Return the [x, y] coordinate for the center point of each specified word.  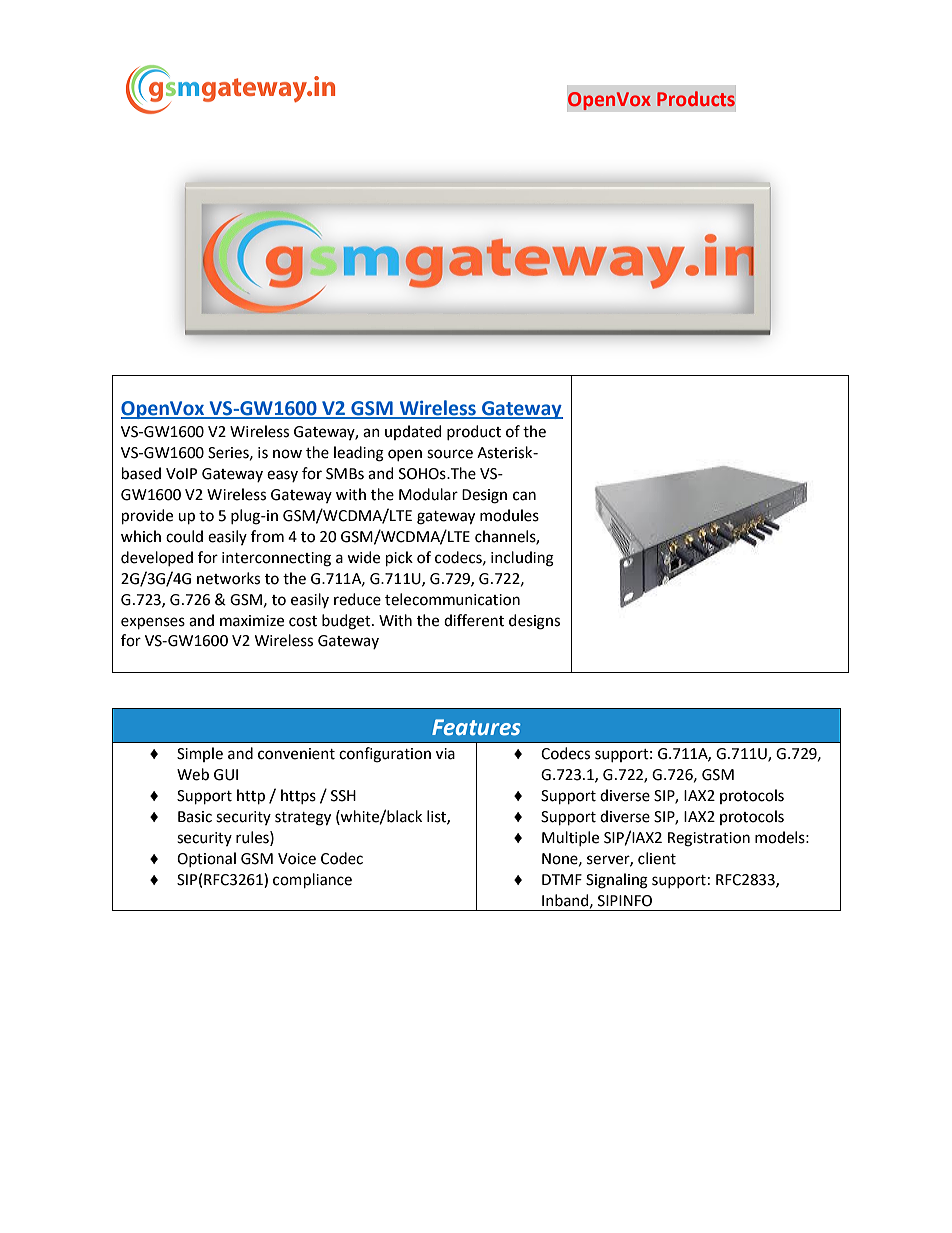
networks [228, 578]
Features [476, 727]
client [657, 858]
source [450, 454]
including [522, 559]
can [524, 496]
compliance [312, 880]
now [287, 454]
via [445, 754]
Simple [200, 754]
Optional [206, 859]
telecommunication [452, 599]
